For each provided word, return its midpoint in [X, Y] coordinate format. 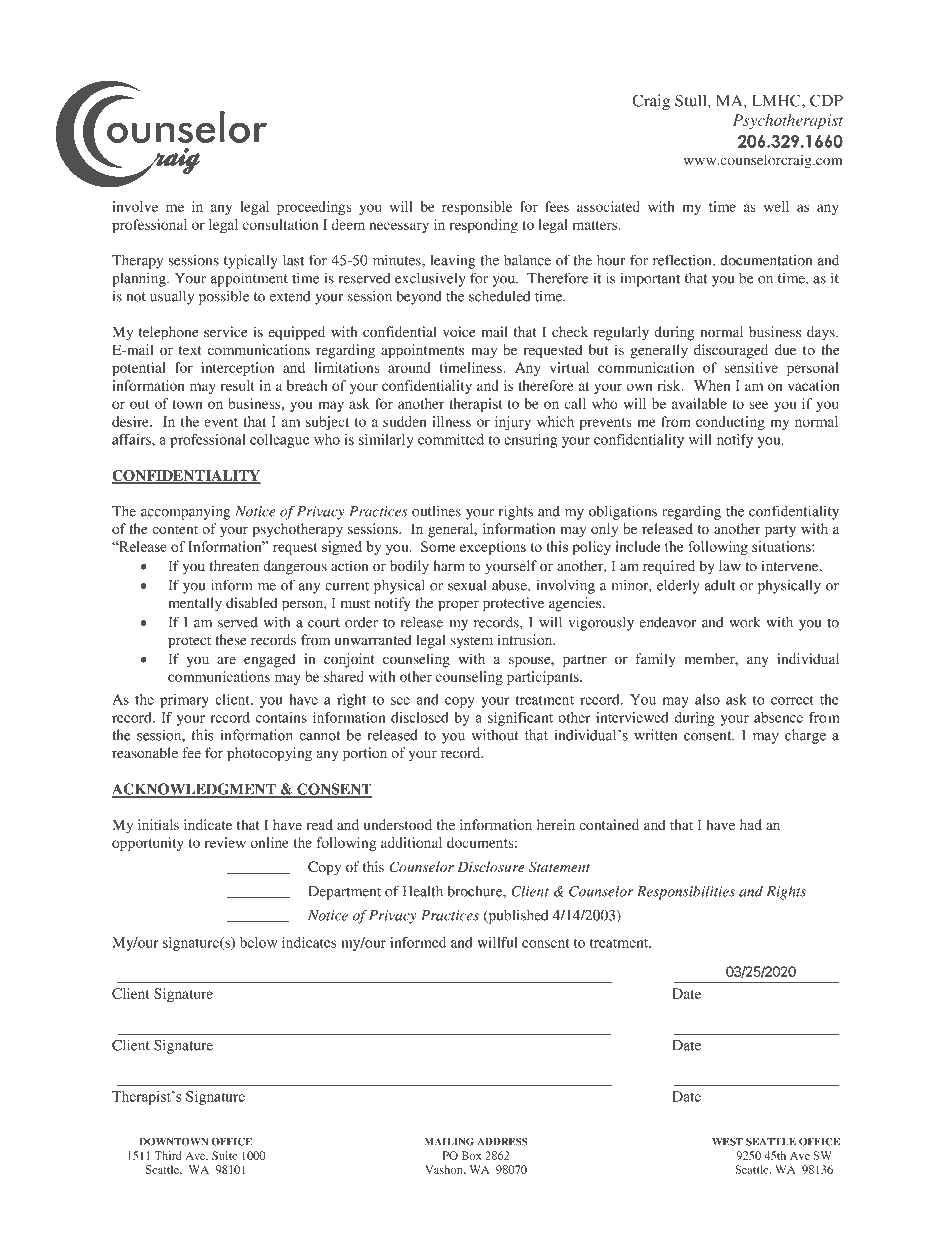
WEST [727, 1141]
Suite [224, 1155]
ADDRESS [503, 1141]
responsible [477, 208]
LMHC [777, 100]
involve [135, 206]
